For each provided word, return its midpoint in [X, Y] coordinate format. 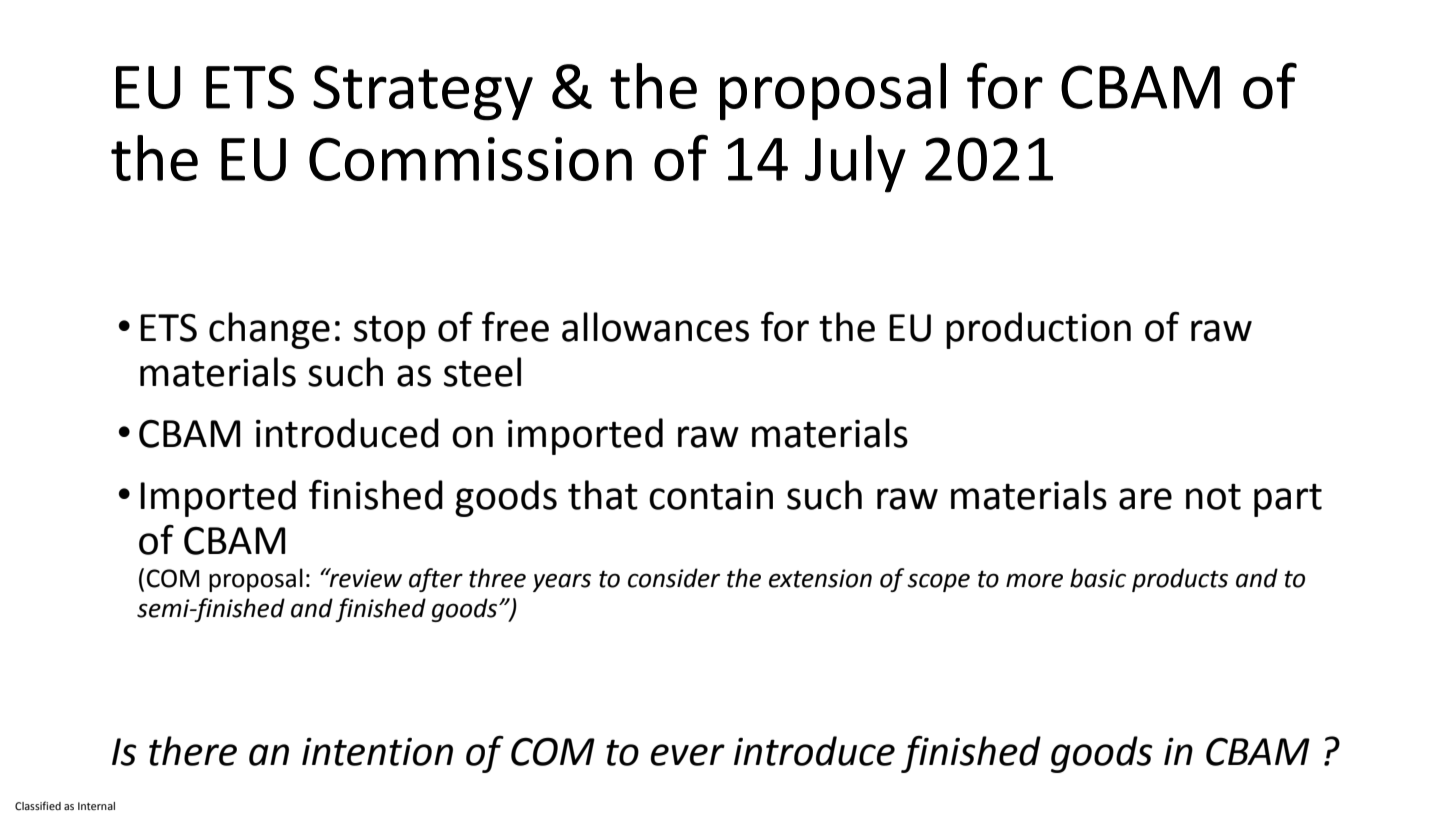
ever [688, 755]
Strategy [423, 93]
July [855, 164]
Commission [470, 159]
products [1180, 580]
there [193, 751]
